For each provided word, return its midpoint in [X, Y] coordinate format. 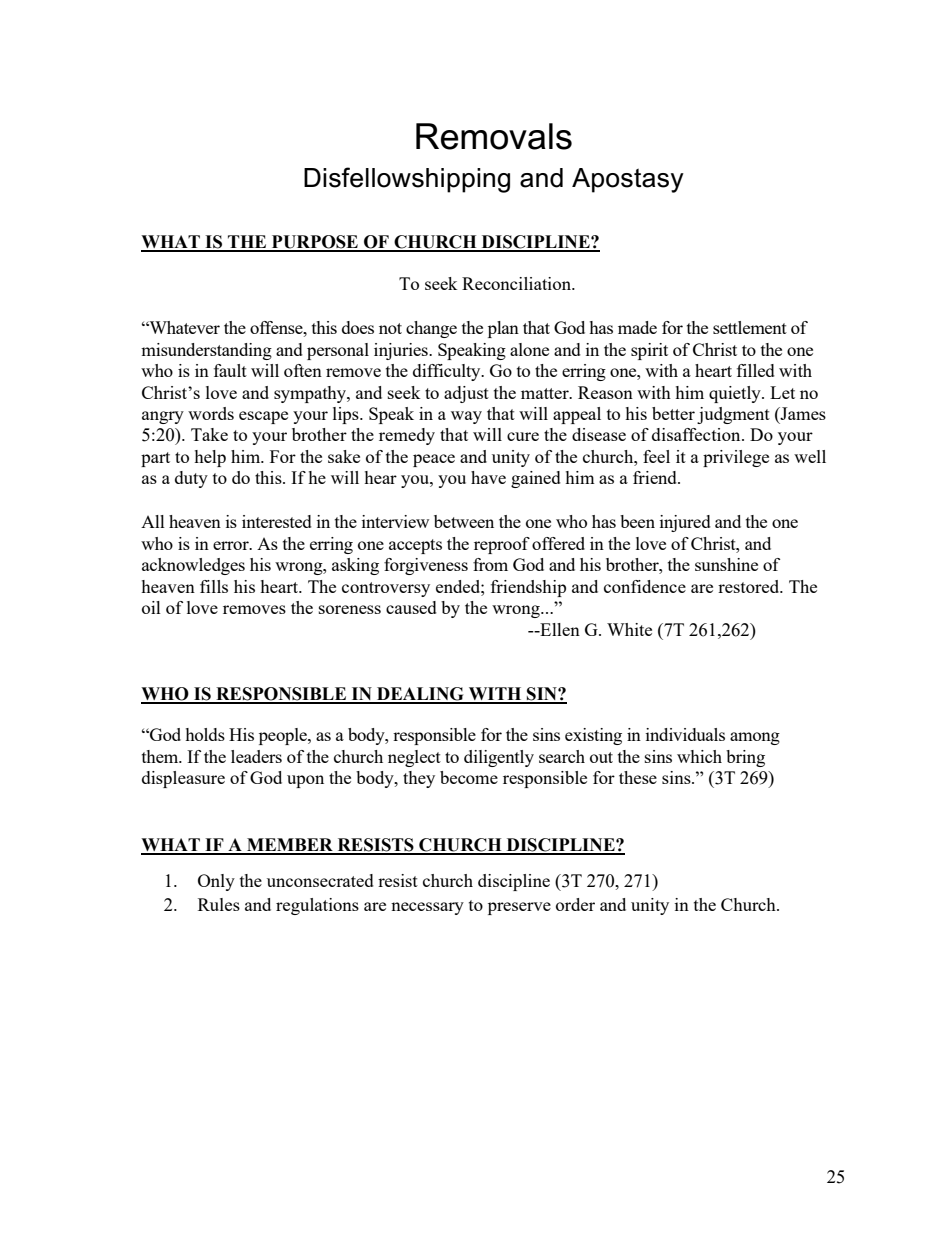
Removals [494, 136]
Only [216, 882]
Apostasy [628, 180]
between [464, 521]
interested [277, 521]
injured [685, 523]
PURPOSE [315, 243]
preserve [519, 908]
